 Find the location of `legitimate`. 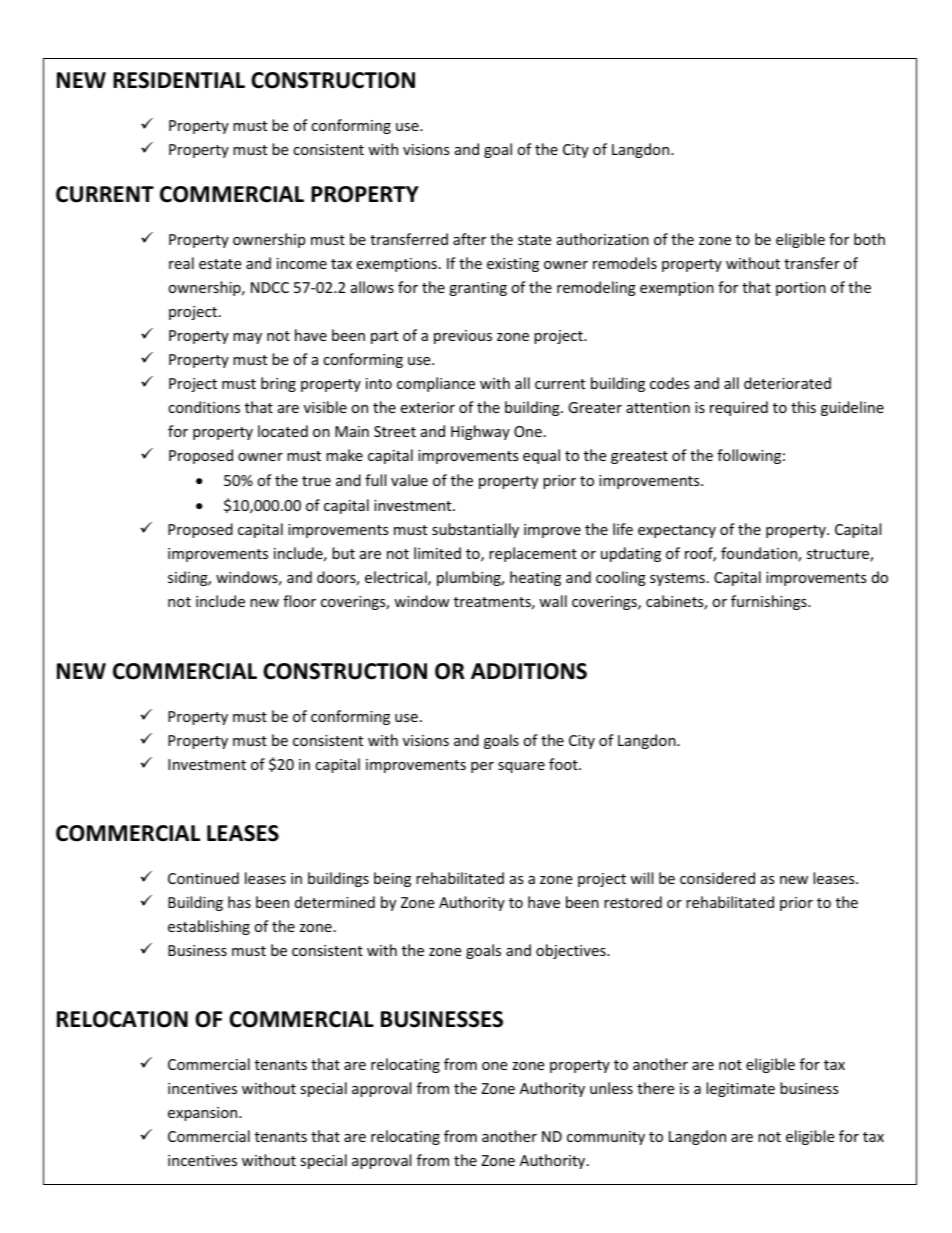

legitimate is located at coordinates (740, 1089).
